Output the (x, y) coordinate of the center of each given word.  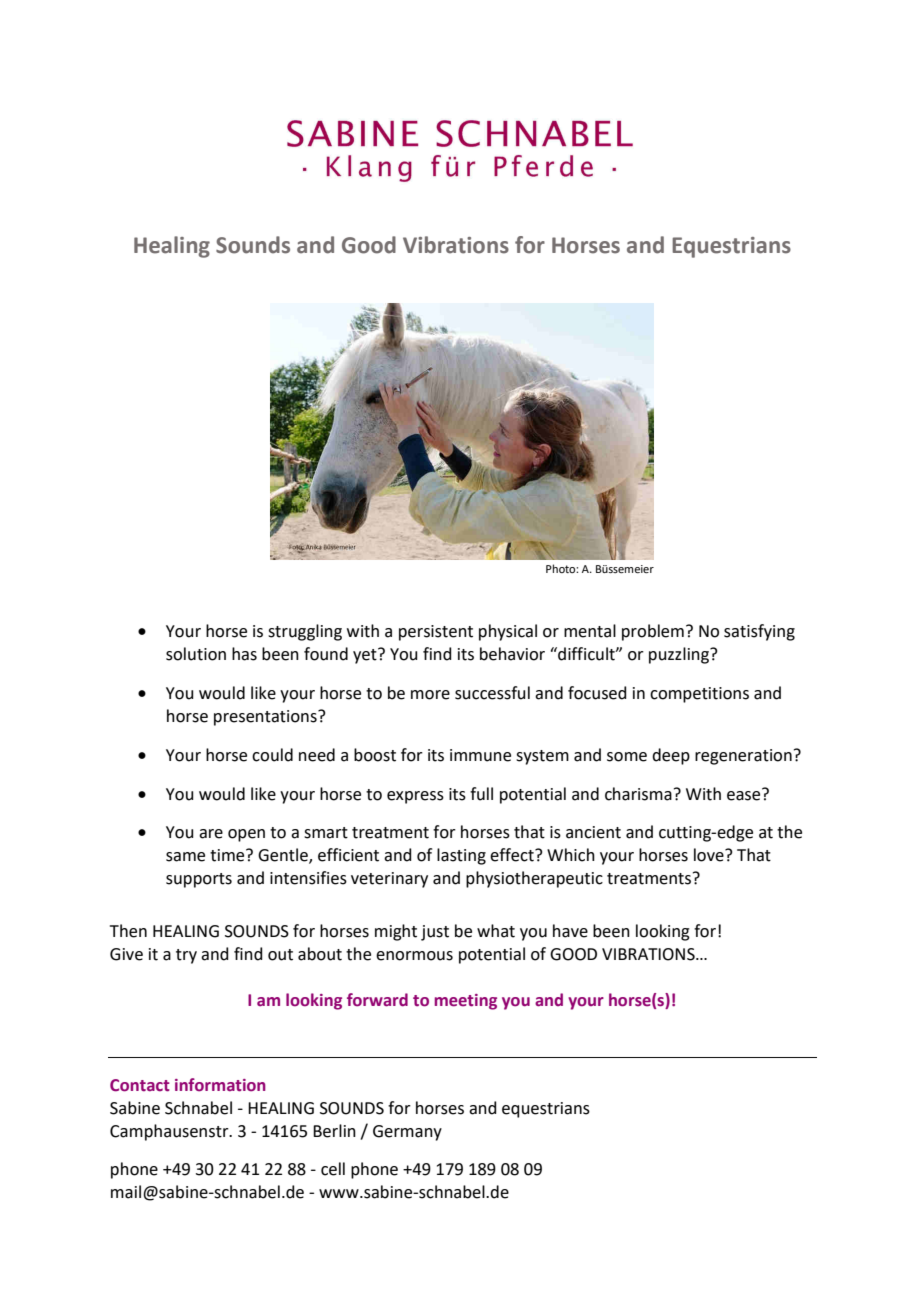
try (186, 956)
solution (196, 654)
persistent (436, 633)
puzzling (680, 655)
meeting (466, 1002)
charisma (638, 794)
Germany (407, 1133)
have (570, 931)
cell (333, 1169)
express (415, 797)
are (211, 834)
